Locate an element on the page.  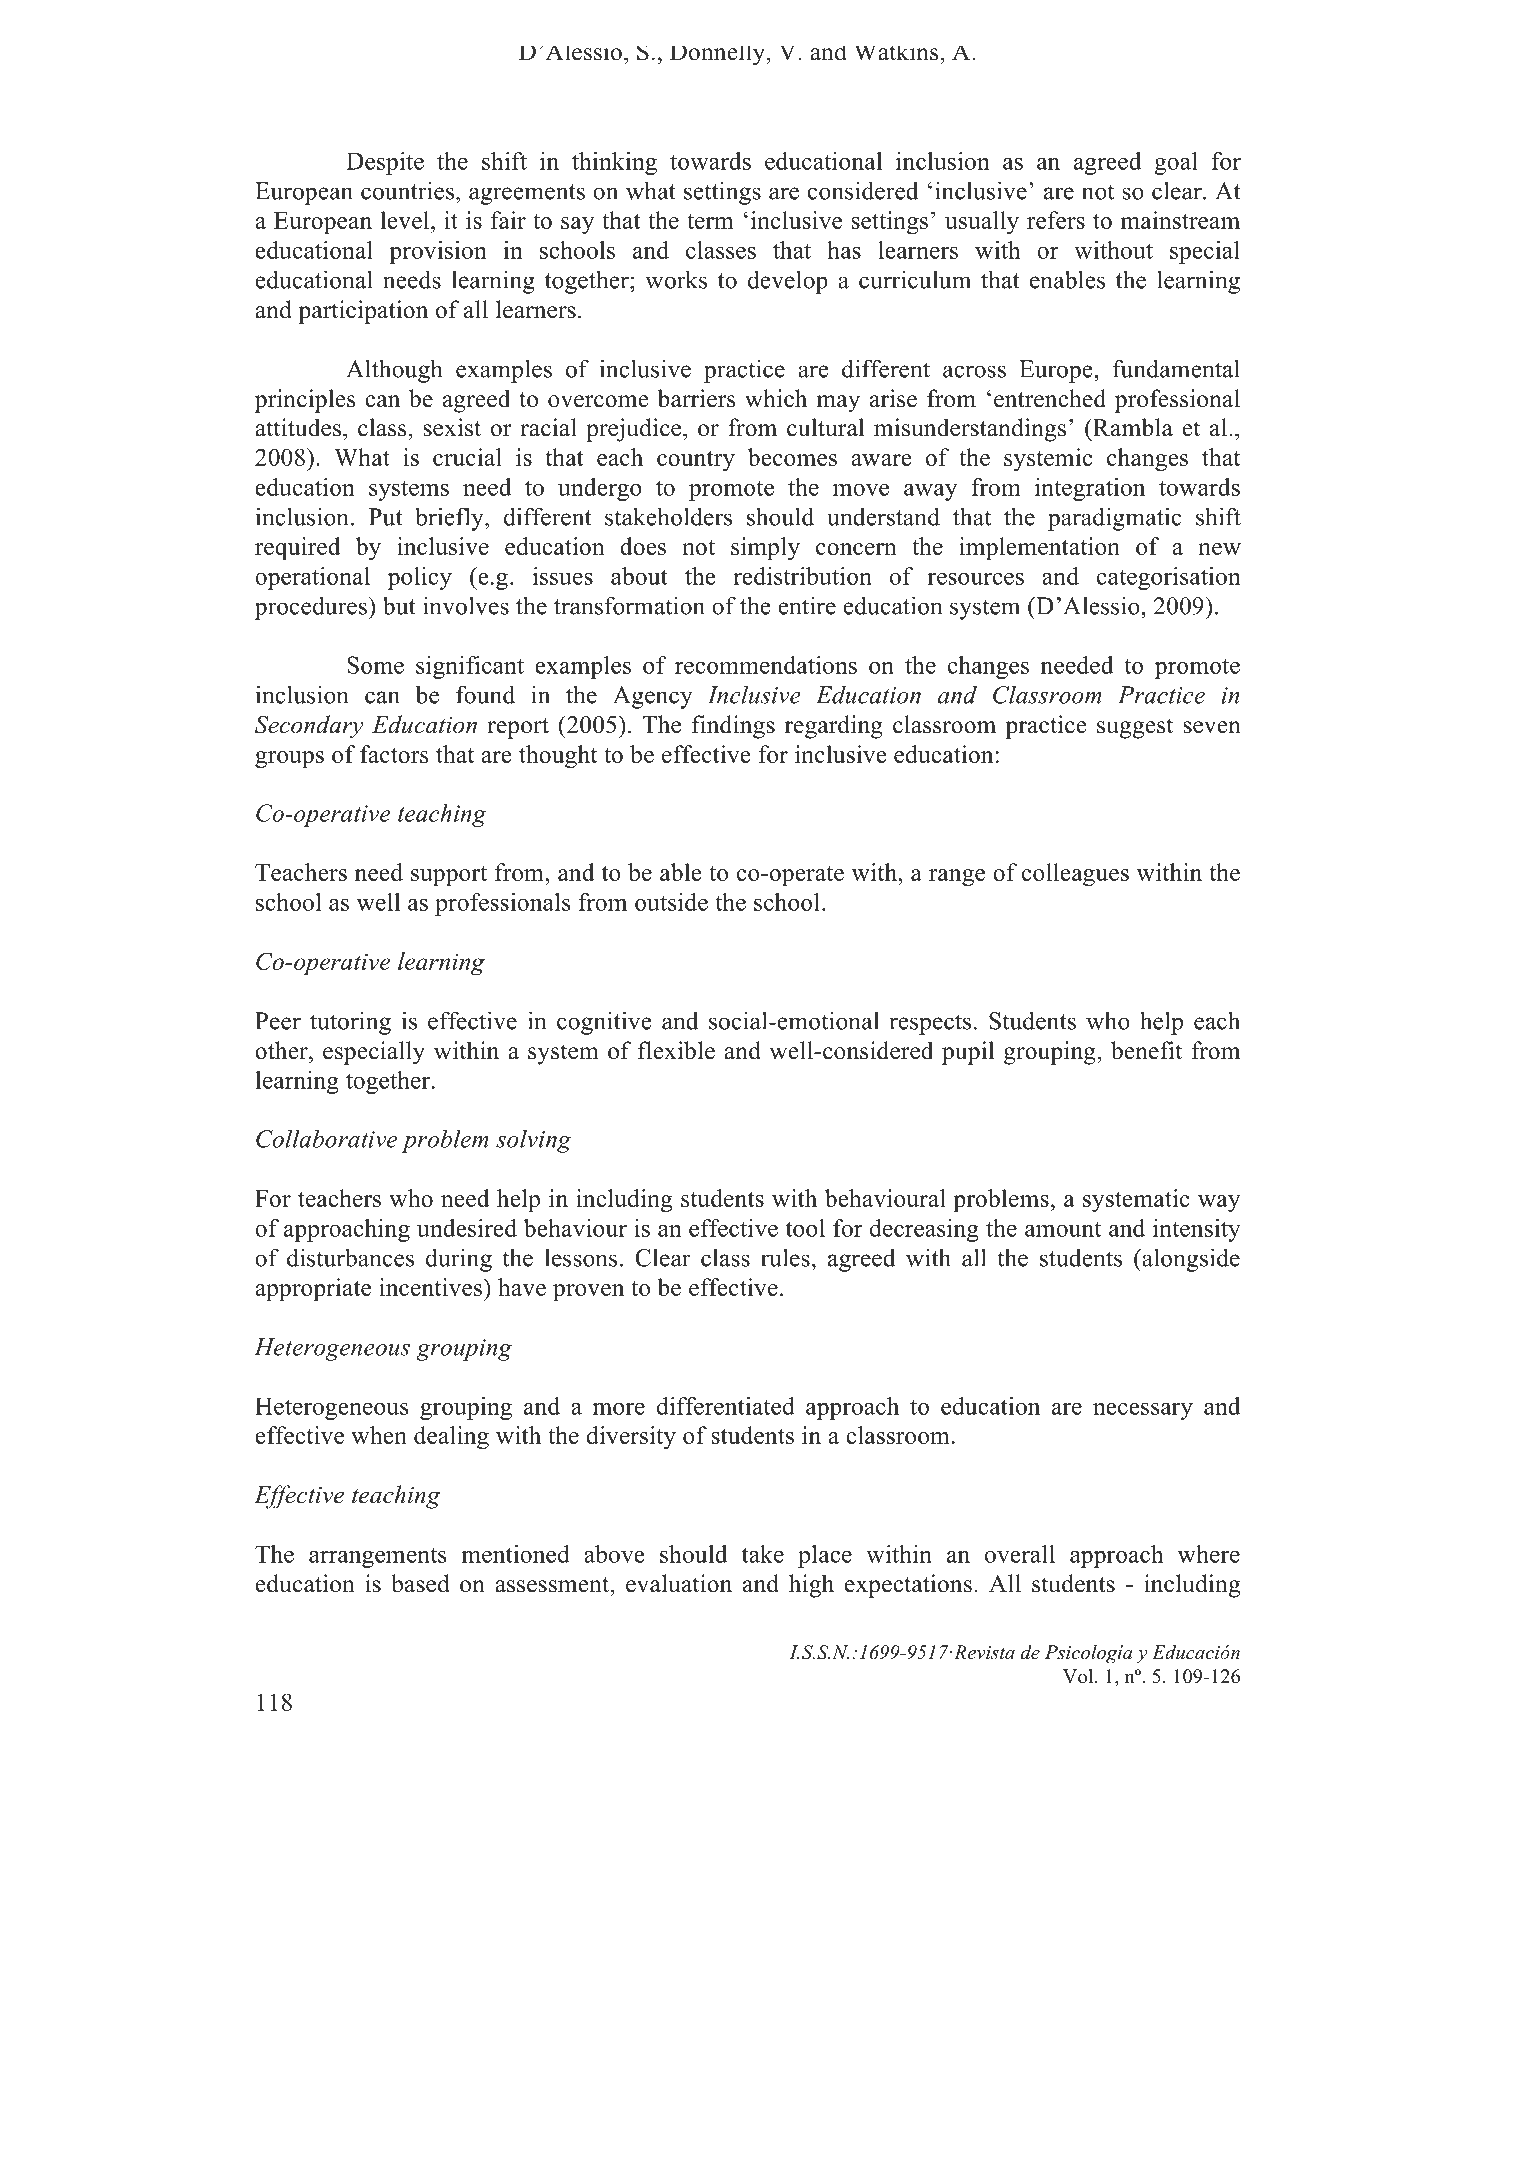
disturbances is located at coordinates (350, 1257).
